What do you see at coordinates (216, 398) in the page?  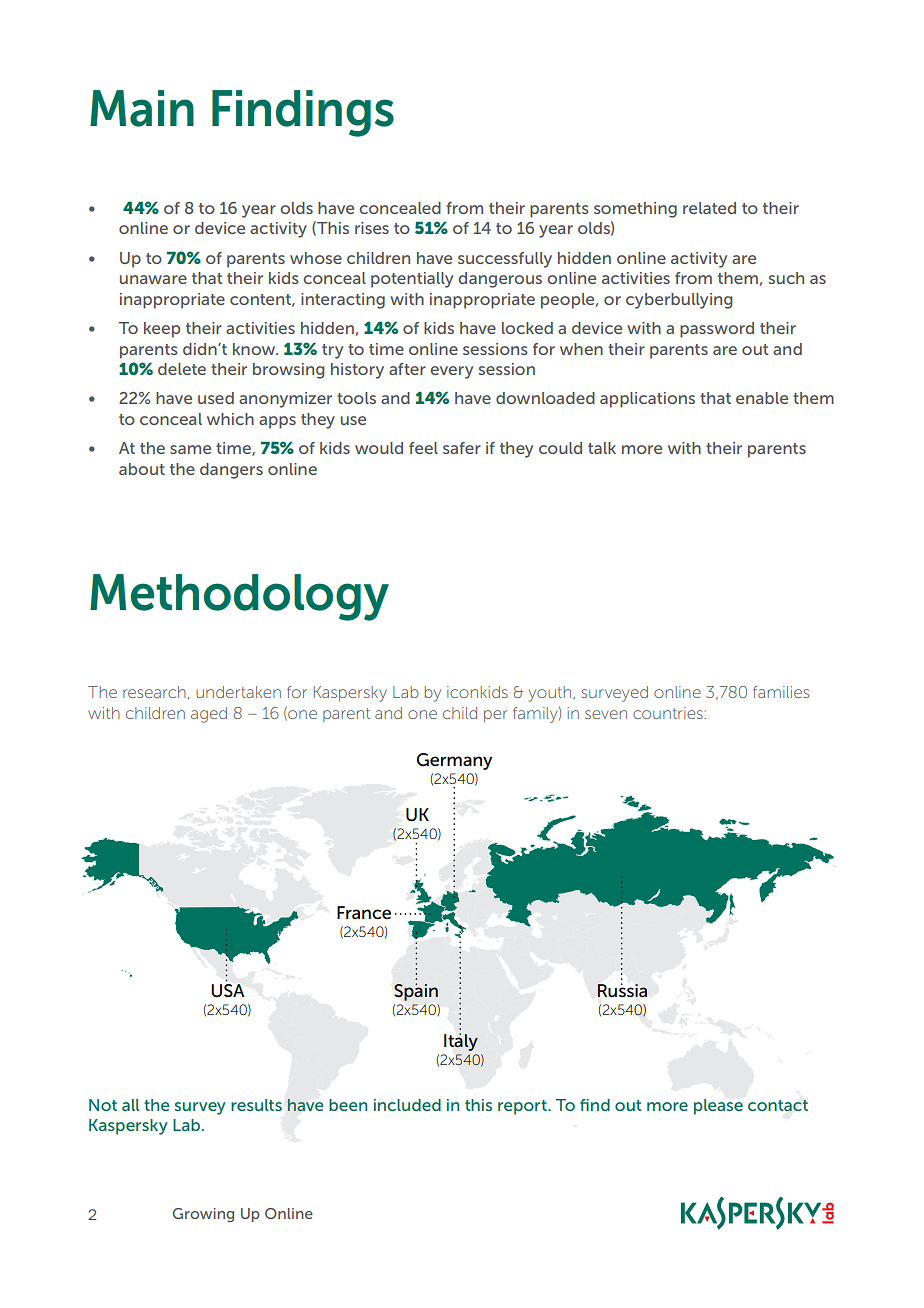 I see `used` at bounding box center [216, 398].
